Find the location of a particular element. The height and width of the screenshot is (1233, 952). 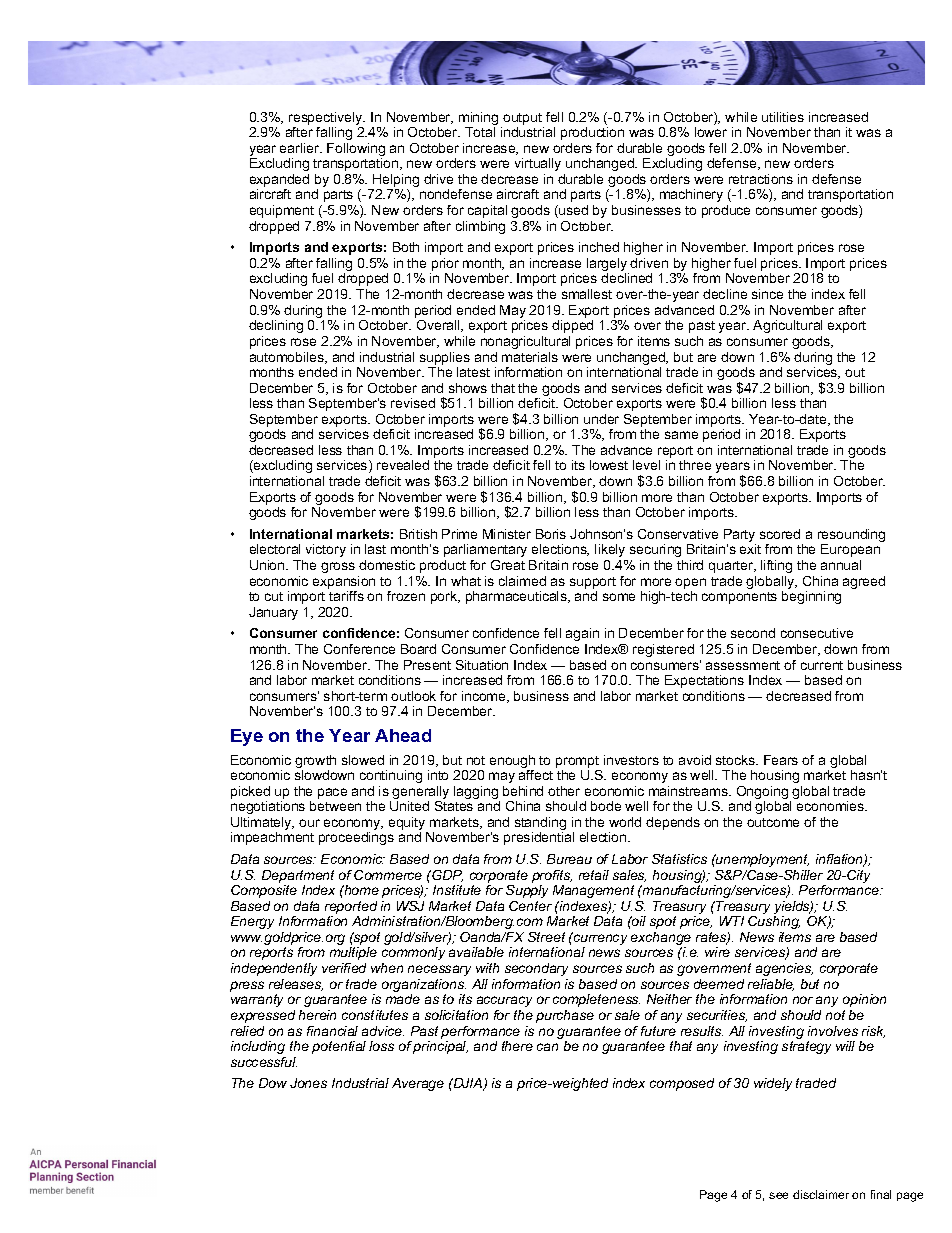

verified is located at coordinates (344, 968).
